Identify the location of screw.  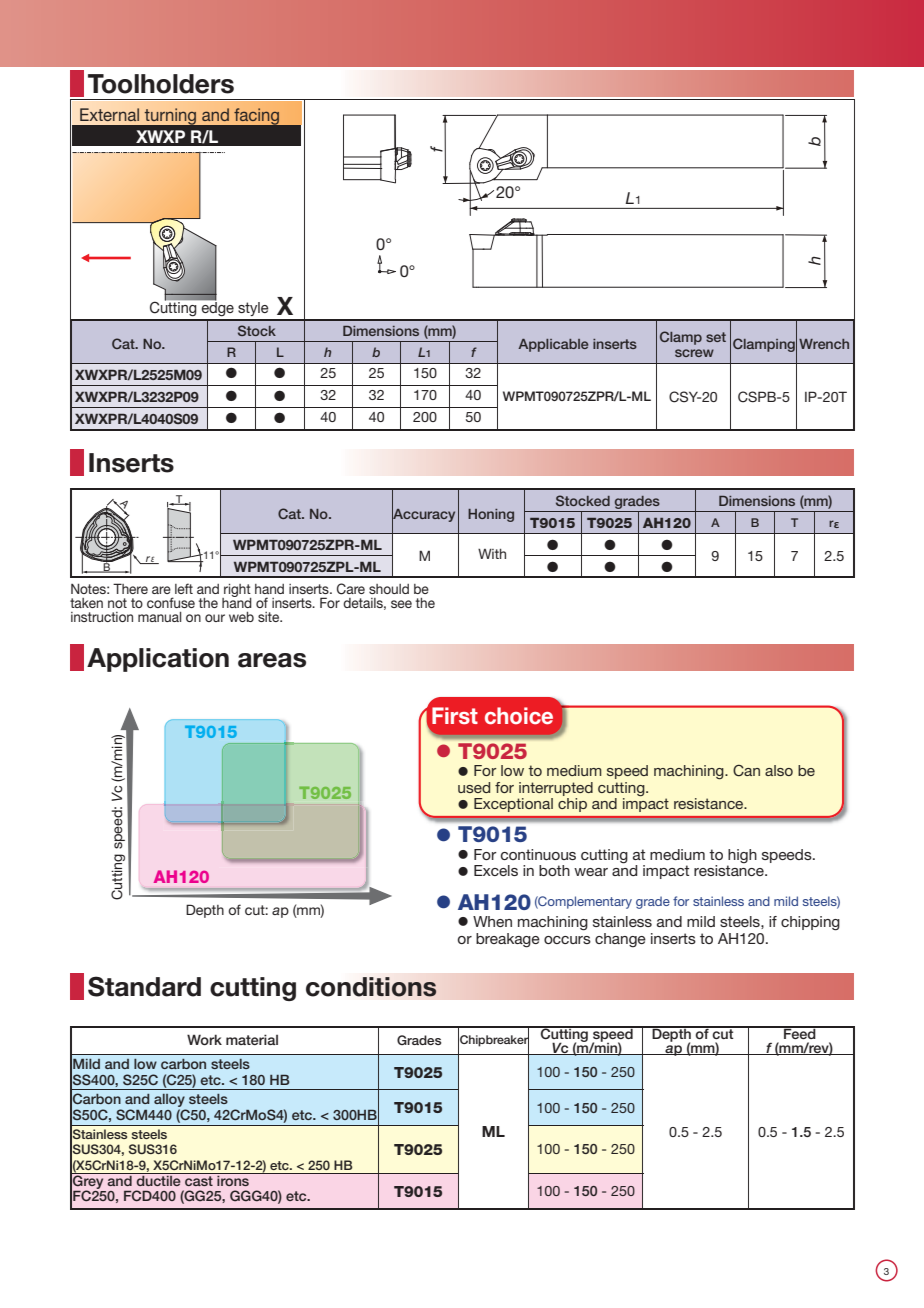
(694, 353).
